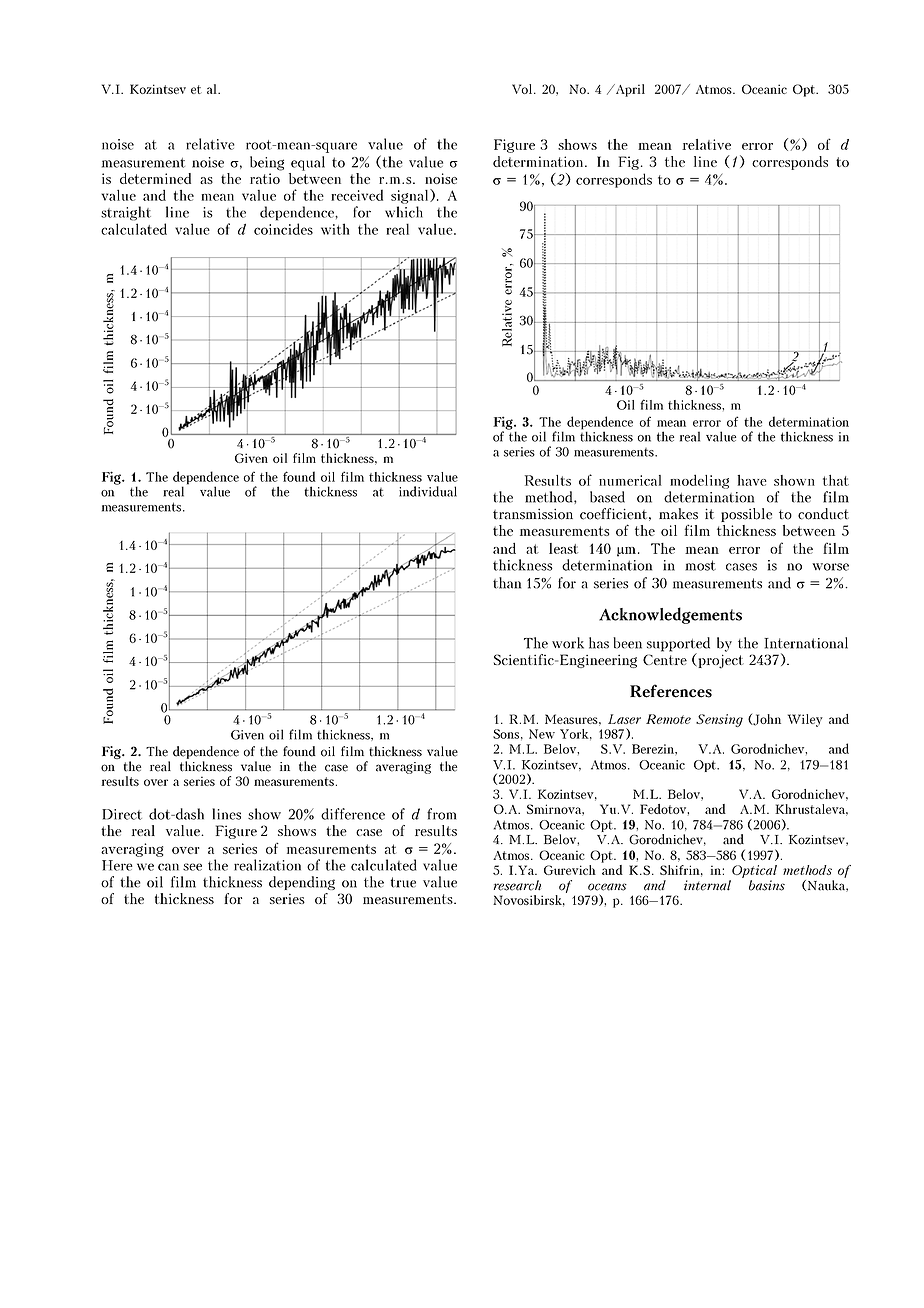 This page has width=924, height=1308. Describe the element at coordinates (752, 480) in the page. I see `have` at that location.
